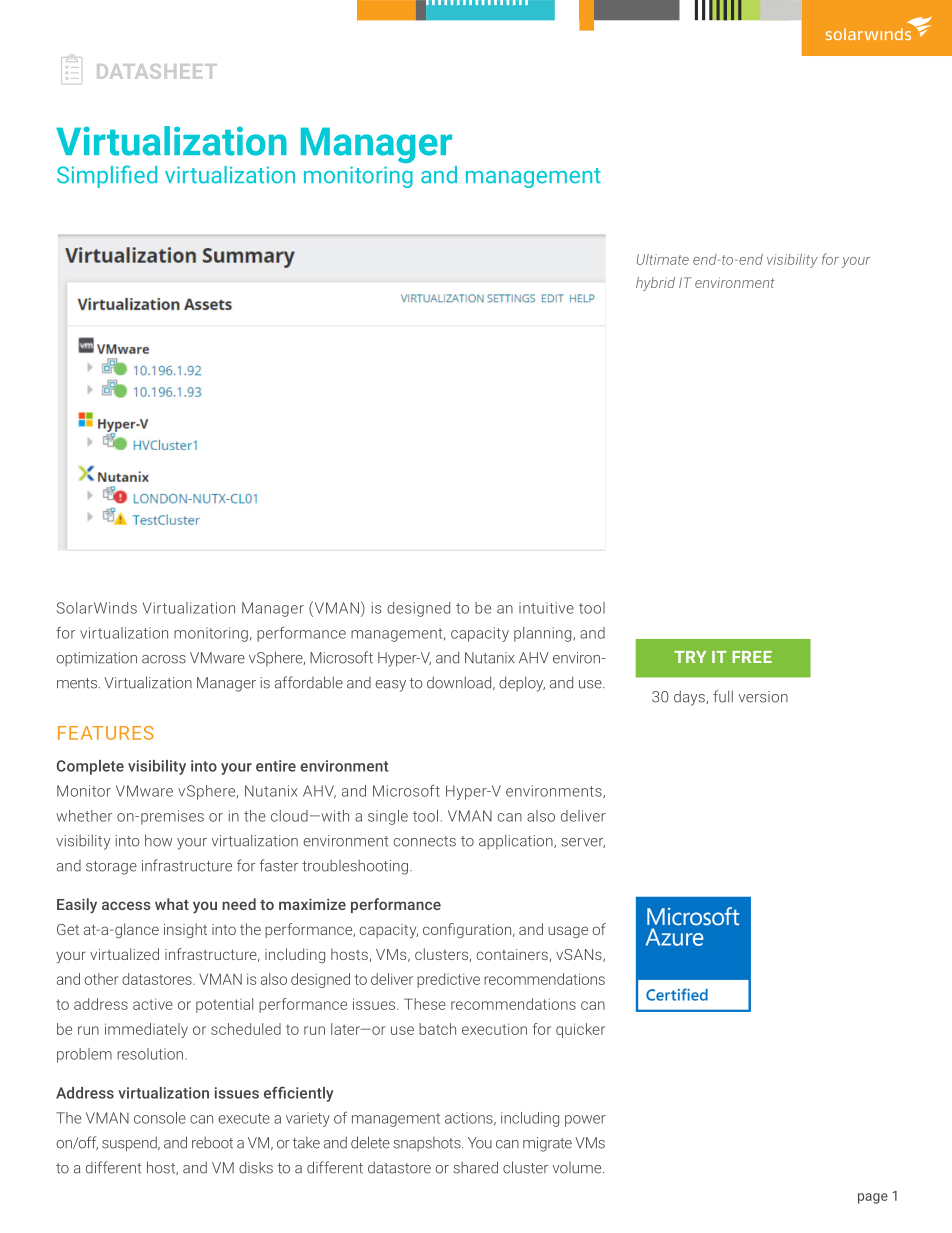  What do you see at coordinates (475, 1167) in the screenshot?
I see `shared` at bounding box center [475, 1167].
